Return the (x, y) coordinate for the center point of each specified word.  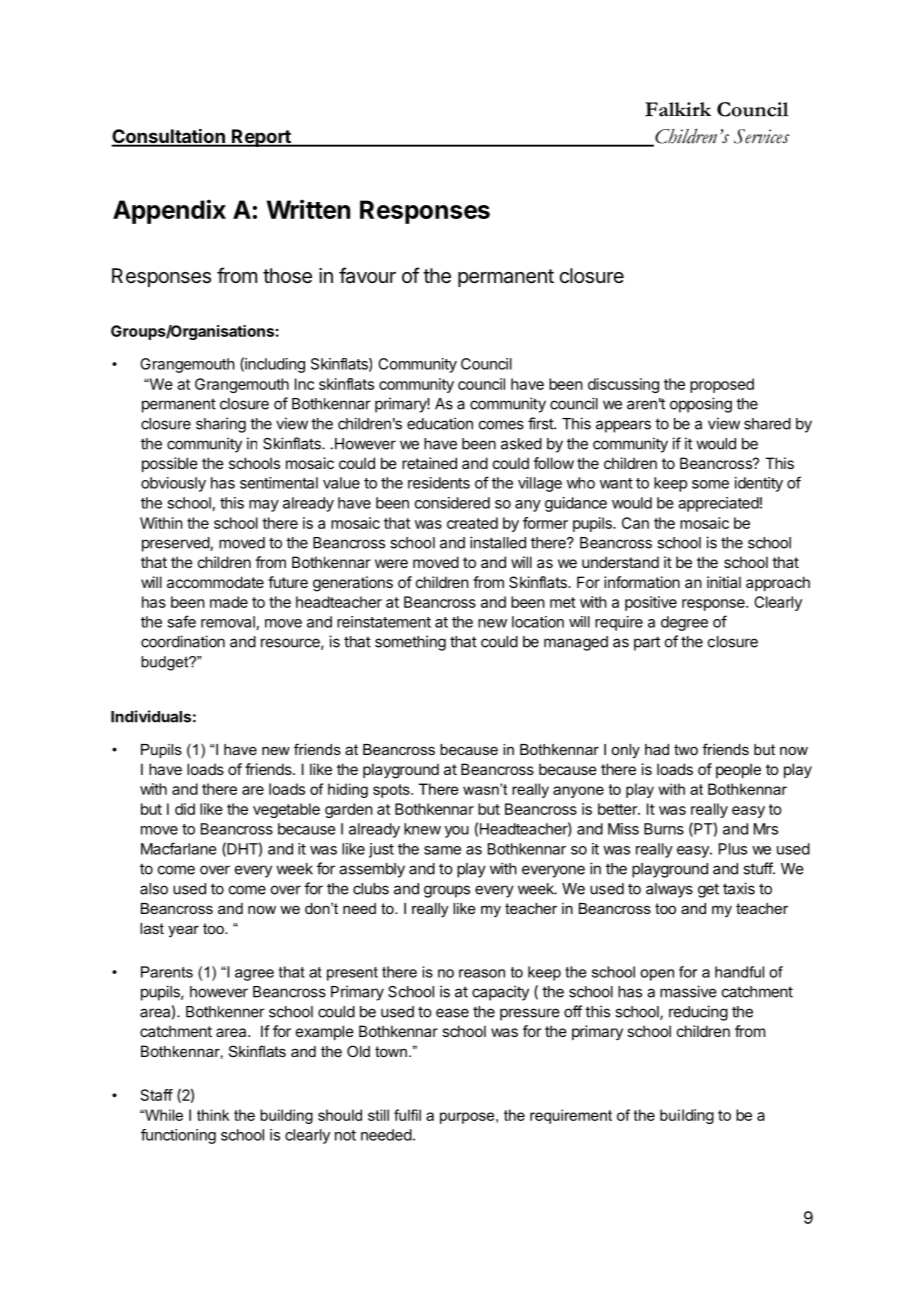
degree (684, 623)
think (213, 1115)
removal (228, 622)
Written (308, 209)
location (538, 622)
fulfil (407, 1115)
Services (761, 136)
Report (261, 138)
